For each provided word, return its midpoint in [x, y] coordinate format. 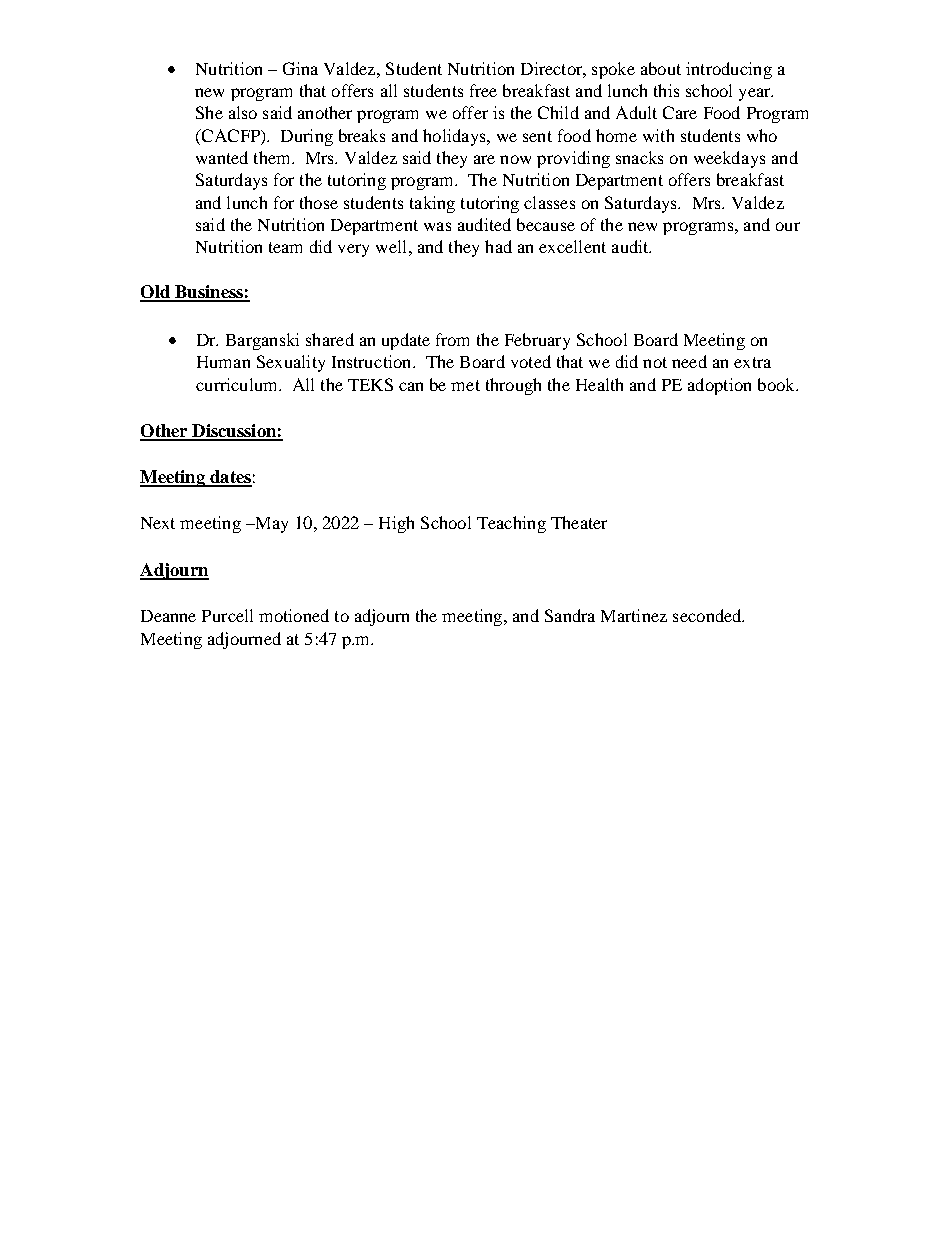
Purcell [227, 615]
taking [432, 204]
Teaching [511, 524]
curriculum [238, 384]
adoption [719, 386]
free [483, 90]
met [465, 385]
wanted [222, 157]
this [666, 90]
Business [209, 293]
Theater [579, 522]
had [498, 246]
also [243, 112]
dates [230, 478]
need [689, 361]
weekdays [729, 159]
